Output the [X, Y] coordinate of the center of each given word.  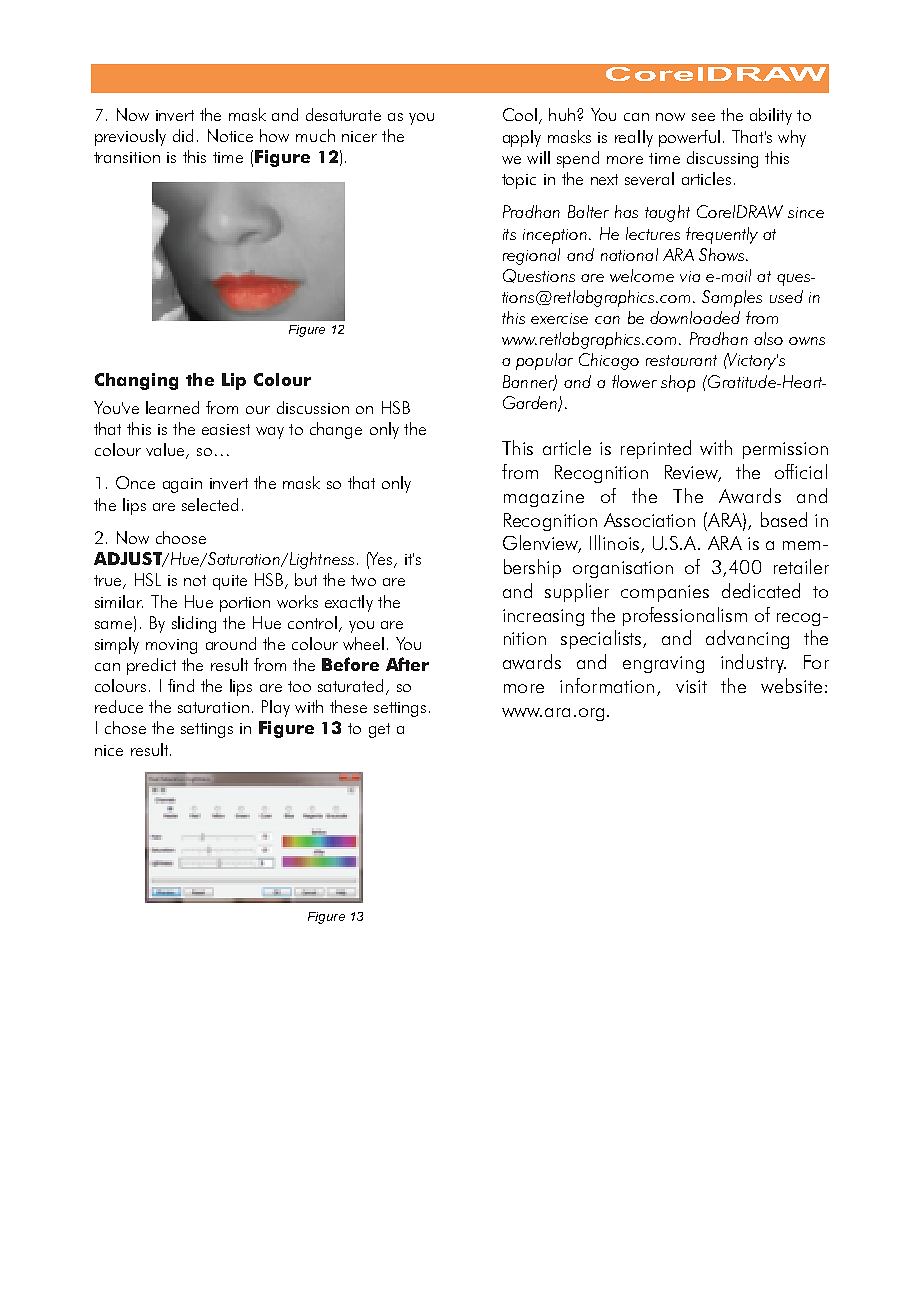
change [336, 430]
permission [785, 450]
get [379, 730]
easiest [226, 429]
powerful [689, 138]
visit [691, 686]
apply [522, 138]
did [183, 135]
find [181, 685]
